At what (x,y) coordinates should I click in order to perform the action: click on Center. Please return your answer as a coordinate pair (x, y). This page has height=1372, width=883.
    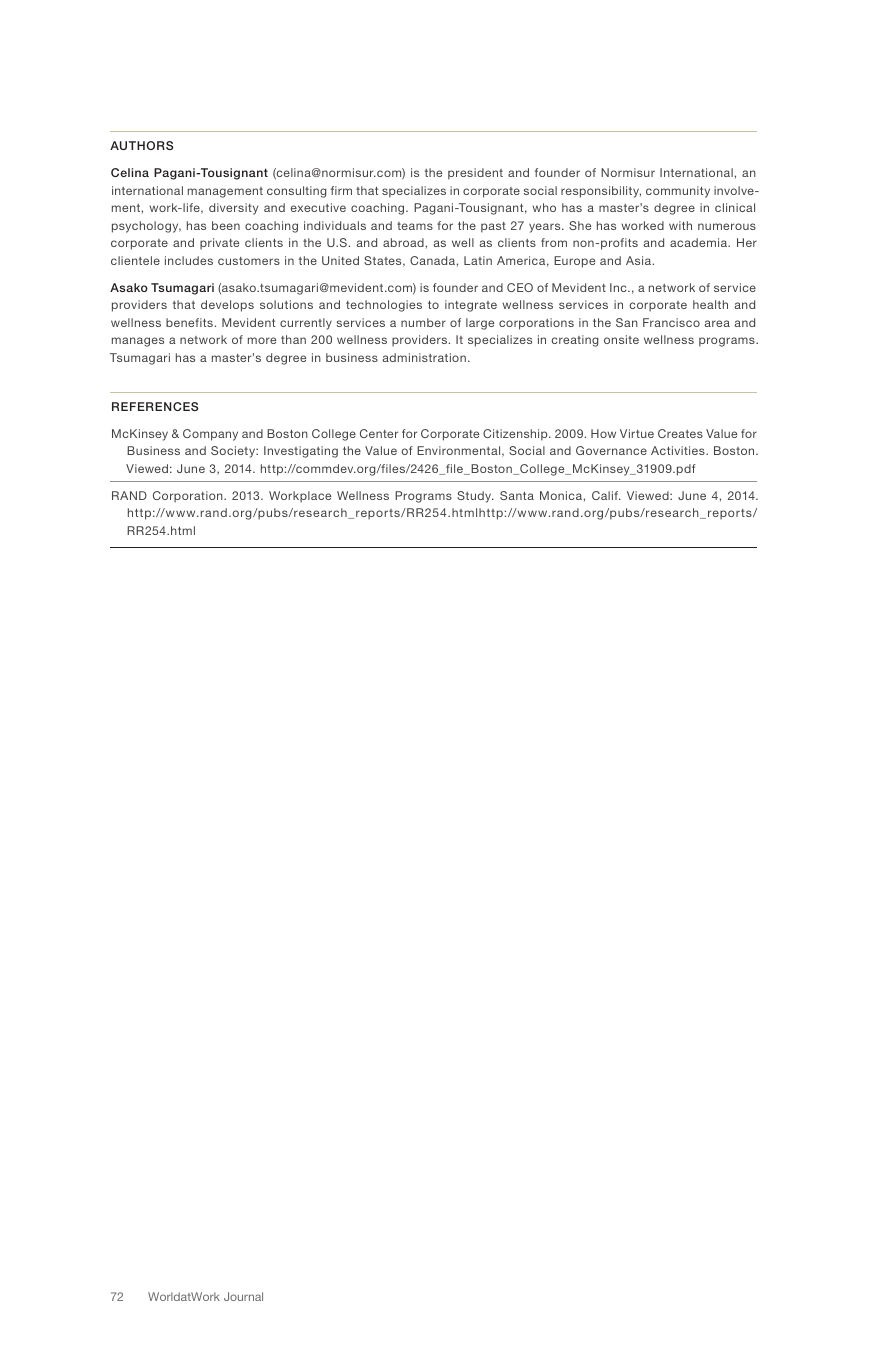
    Looking at the image, I should click on (379, 433).
